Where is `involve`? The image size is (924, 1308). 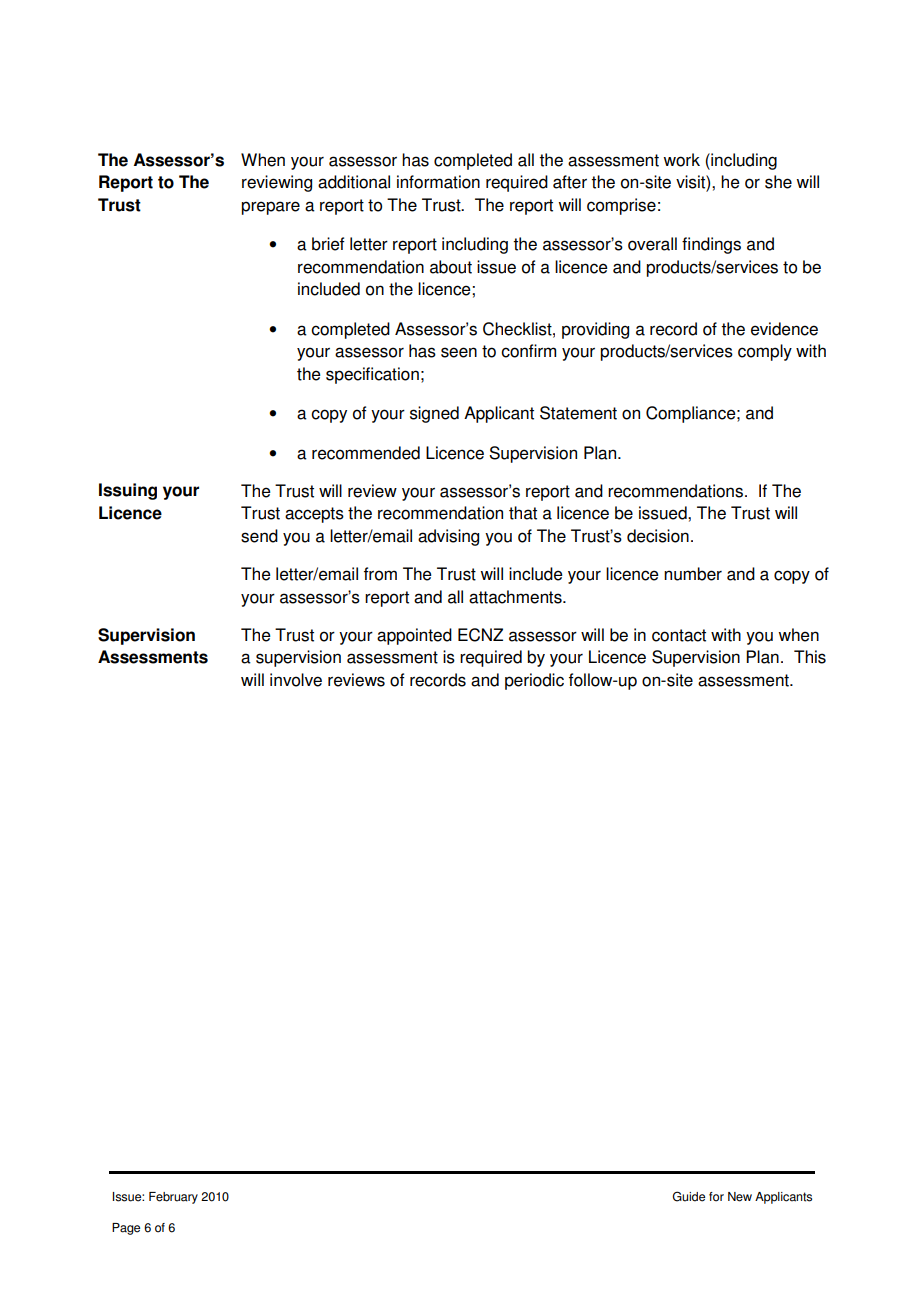 involve is located at coordinates (296, 680).
